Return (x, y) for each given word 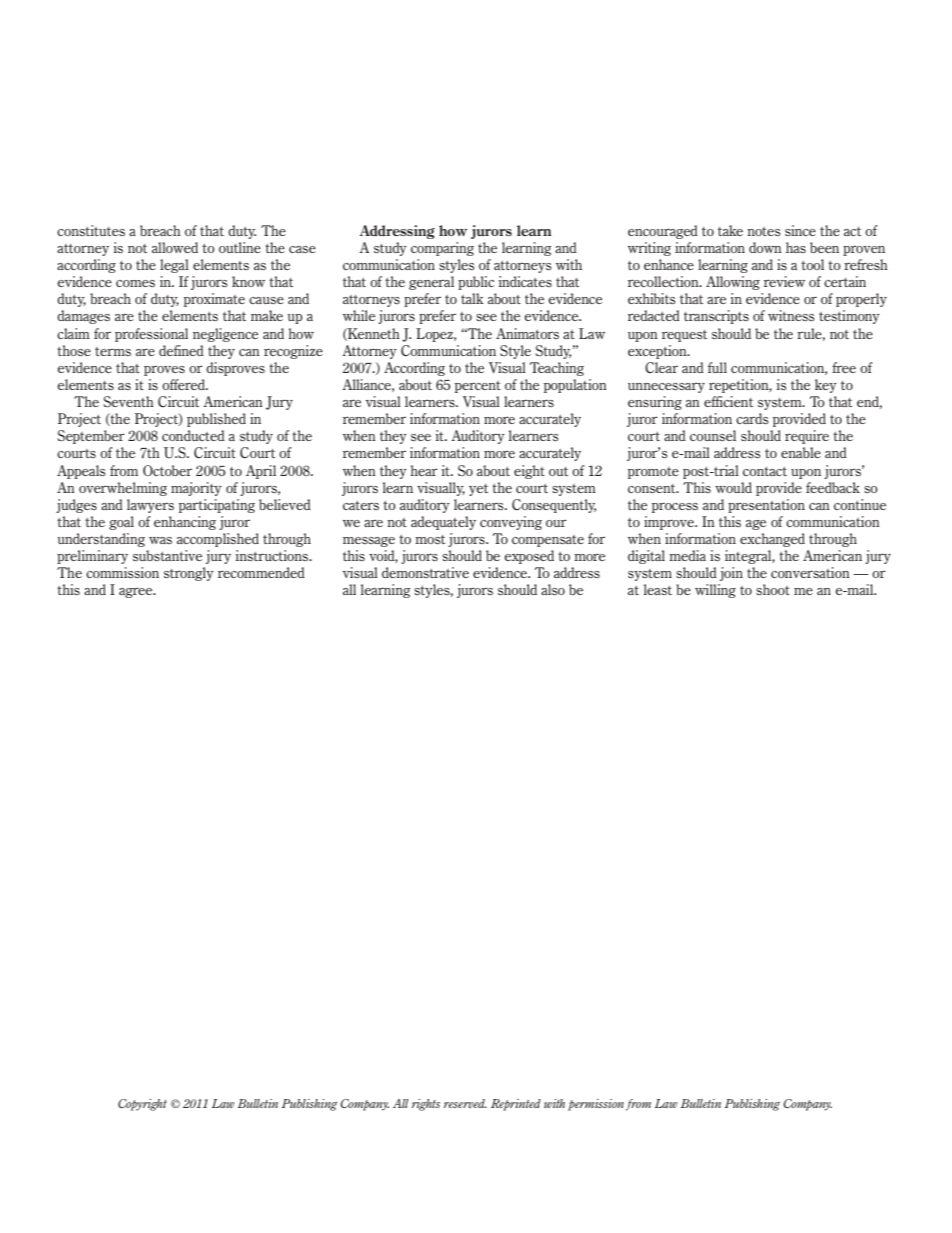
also (553, 589)
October (167, 470)
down (765, 247)
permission (597, 1105)
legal (174, 266)
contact (765, 471)
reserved (465, 1103)
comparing (442, 249)
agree (137, 592)
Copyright (142, 1105)
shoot (773, 589)
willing (715, 591)
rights (426, 1105)
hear (424, 470)
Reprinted (516, 1105)
